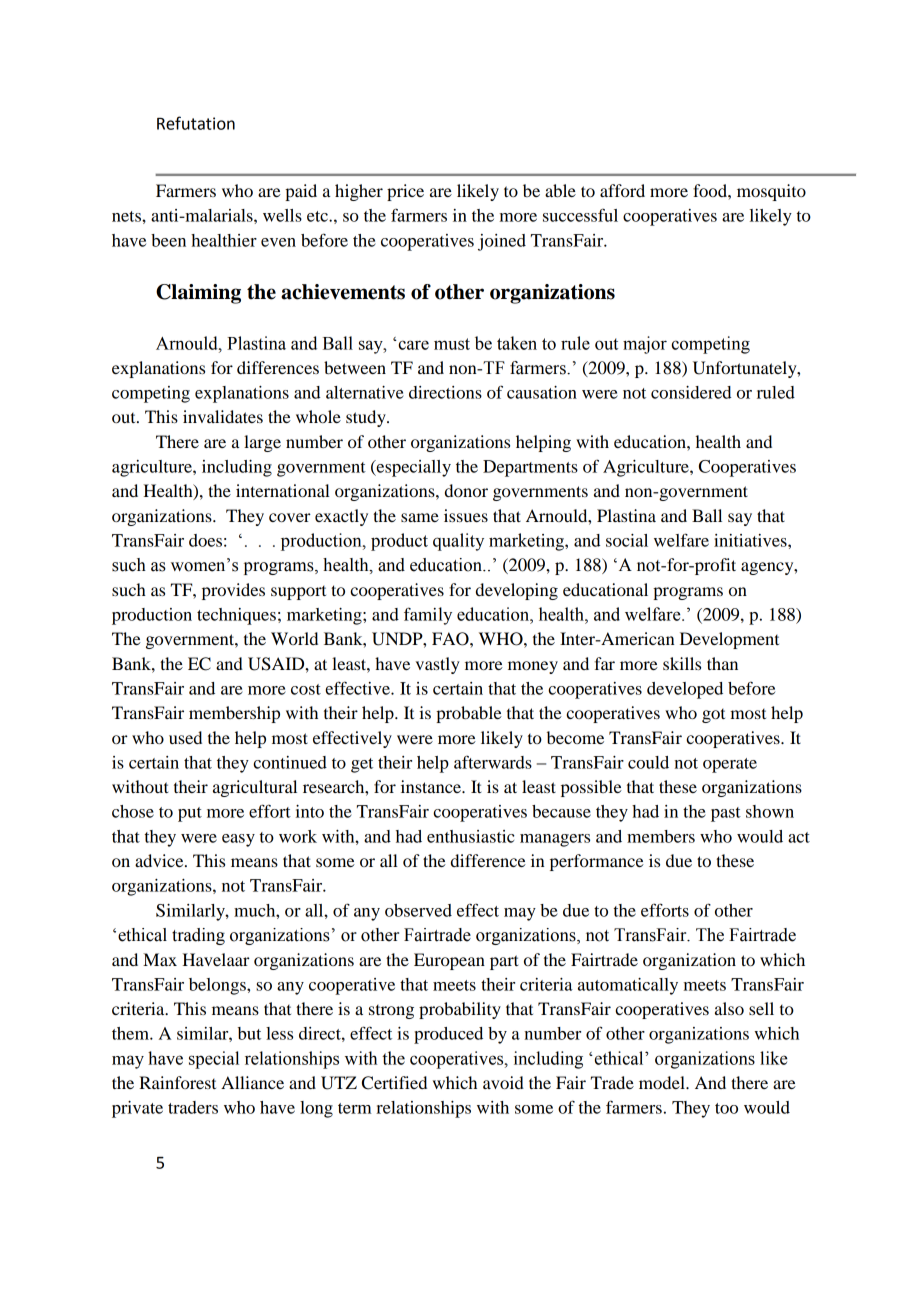  I want to click on family, so click(428, 616).
